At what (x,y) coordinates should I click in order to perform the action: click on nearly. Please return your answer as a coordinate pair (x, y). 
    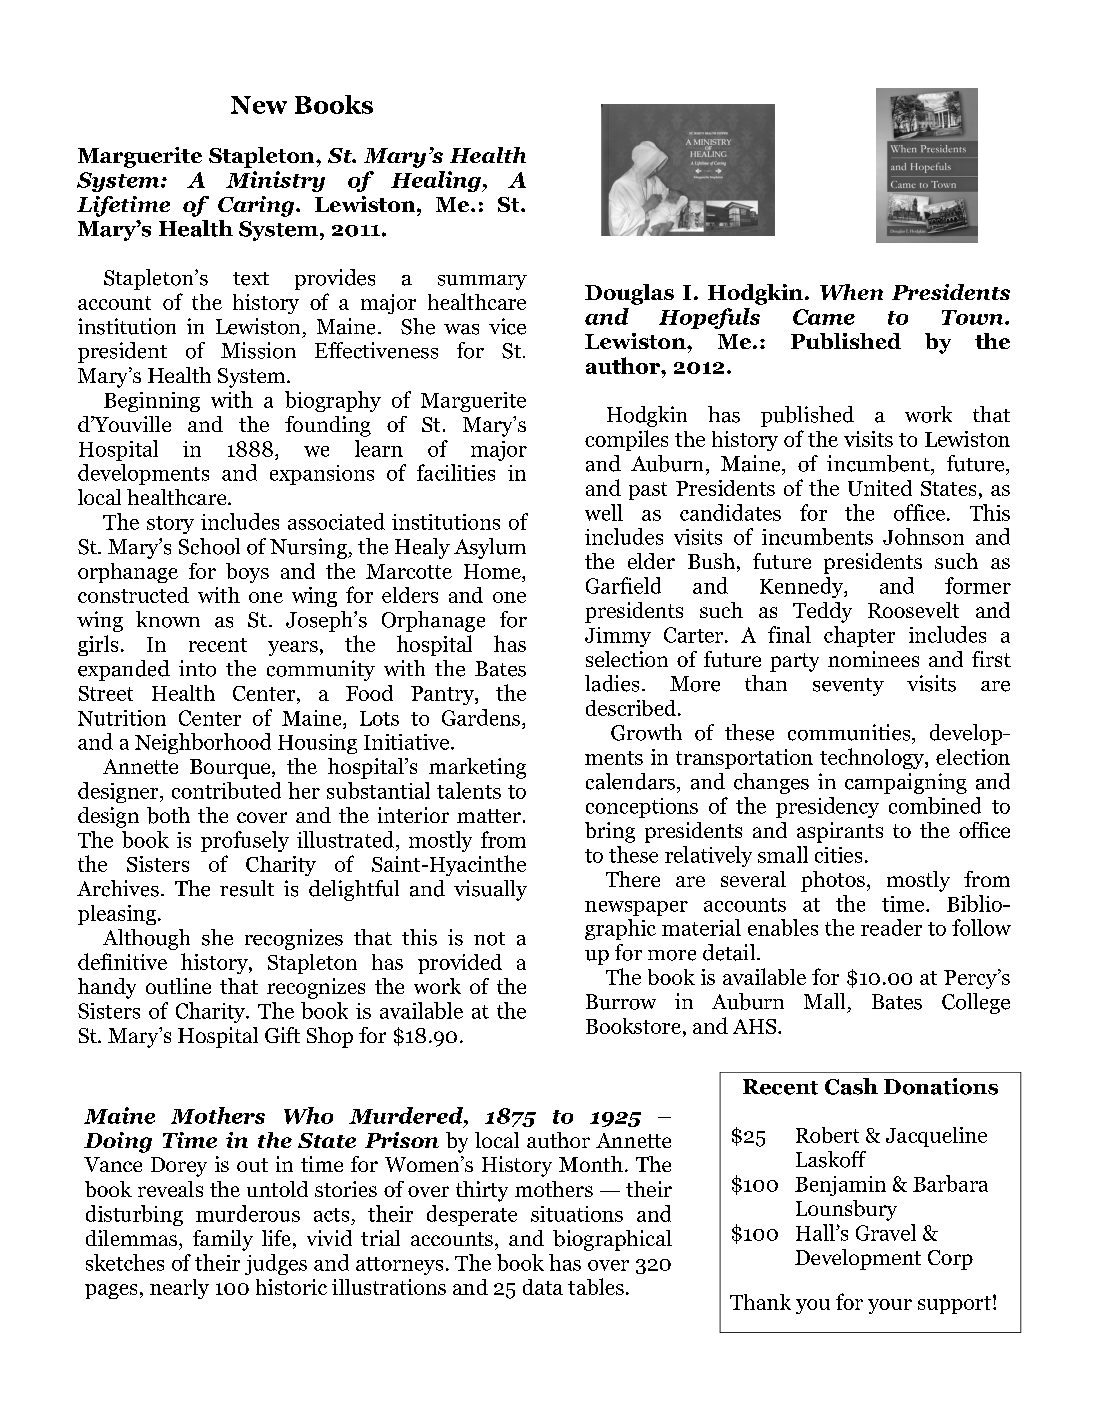
    Looking at the image, I should click on (179, 1289).
